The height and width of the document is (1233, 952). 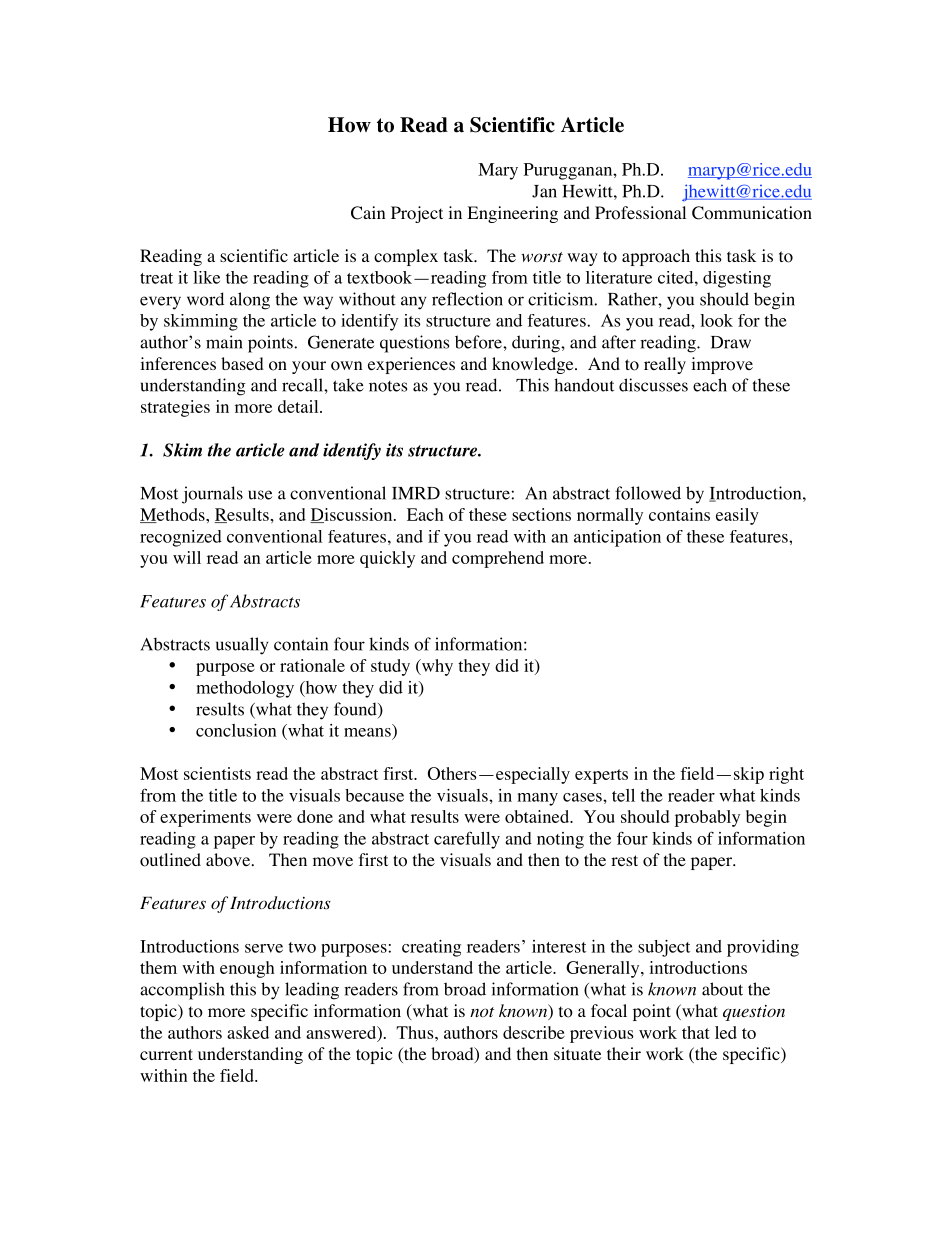 I want to click on usually, so click(x=242, y=646).
